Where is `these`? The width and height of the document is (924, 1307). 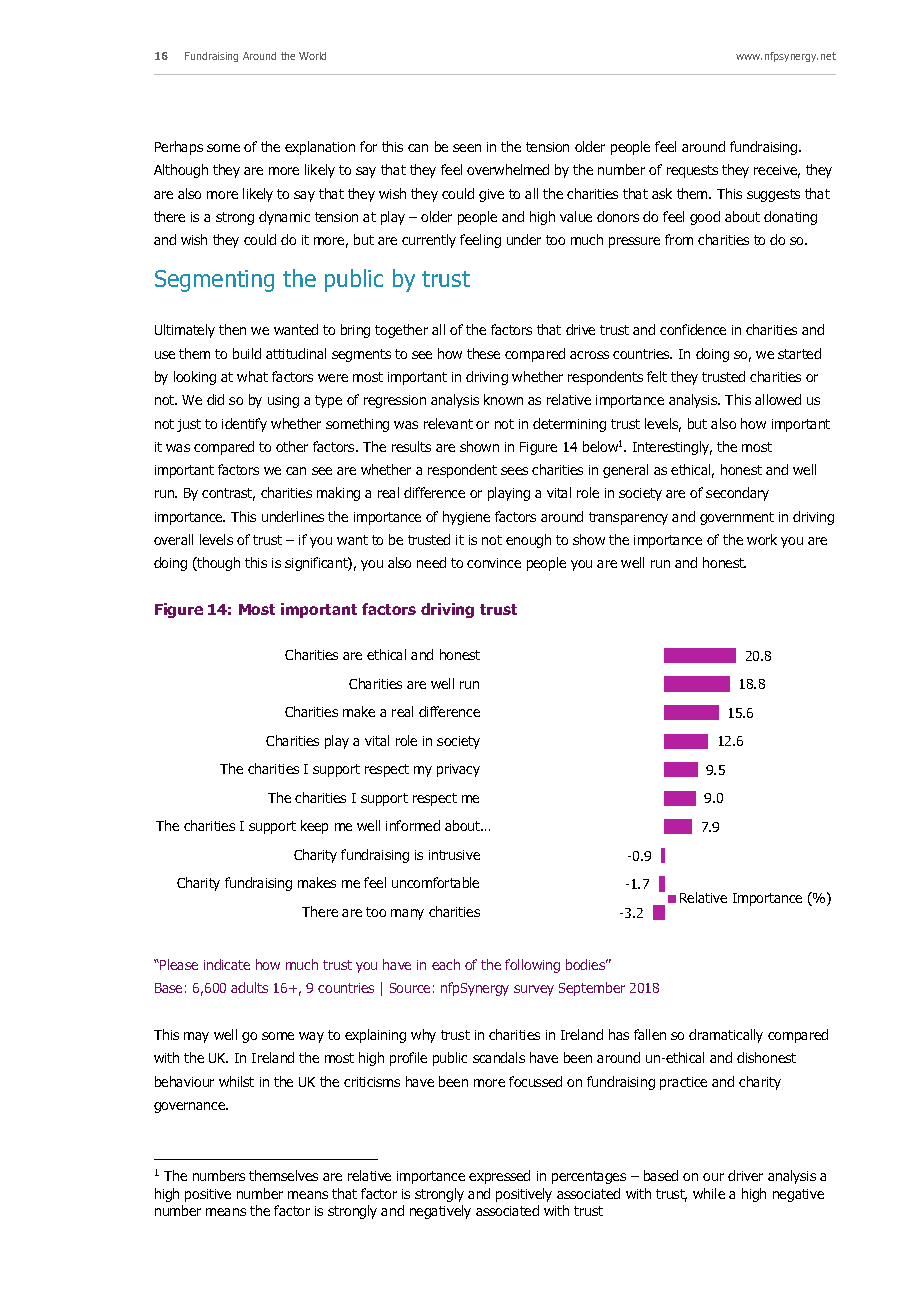
these is located at coordinates (483, 353).
